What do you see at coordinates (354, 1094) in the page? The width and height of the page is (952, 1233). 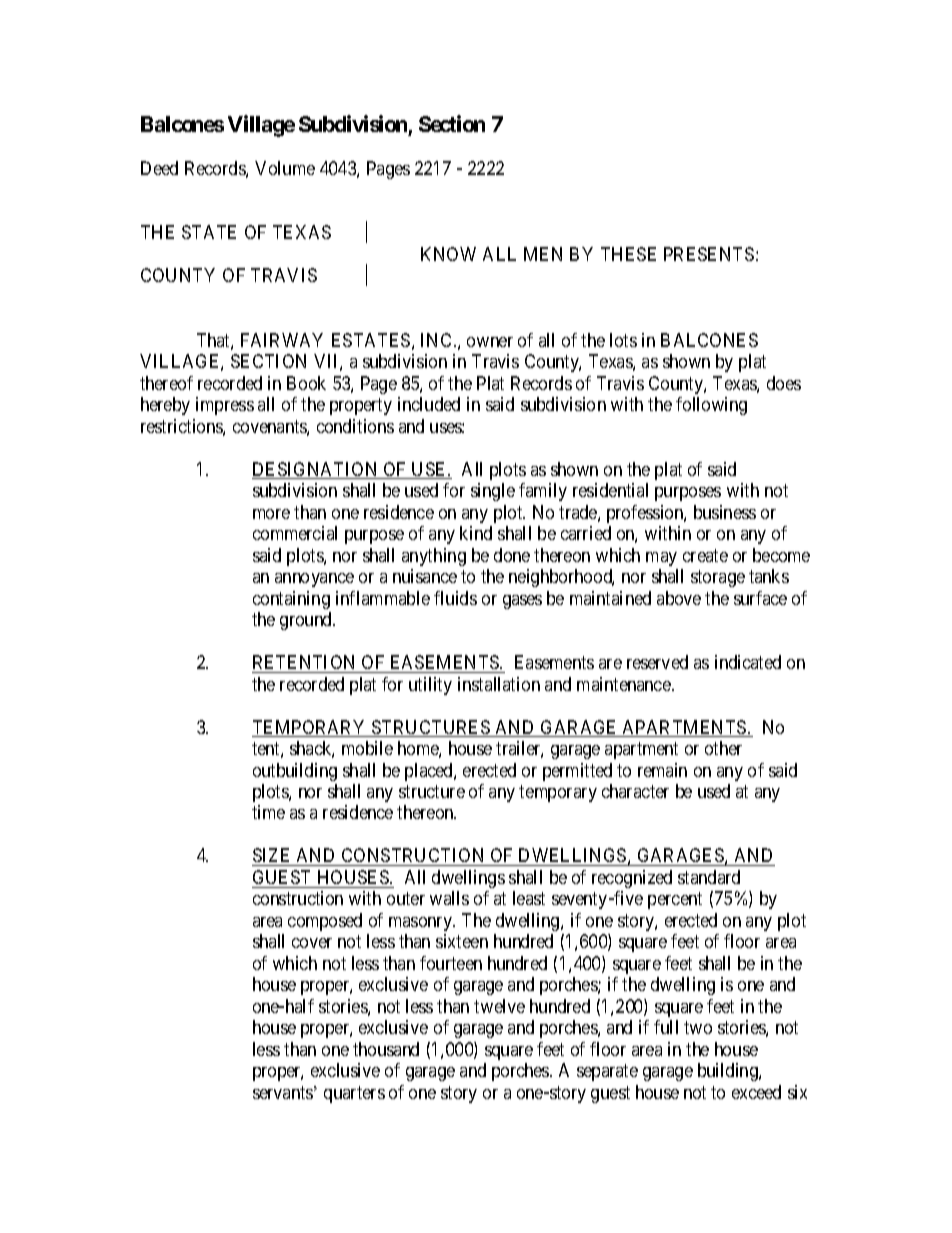 I see `quarters` at bounding box center [354, 1094].
